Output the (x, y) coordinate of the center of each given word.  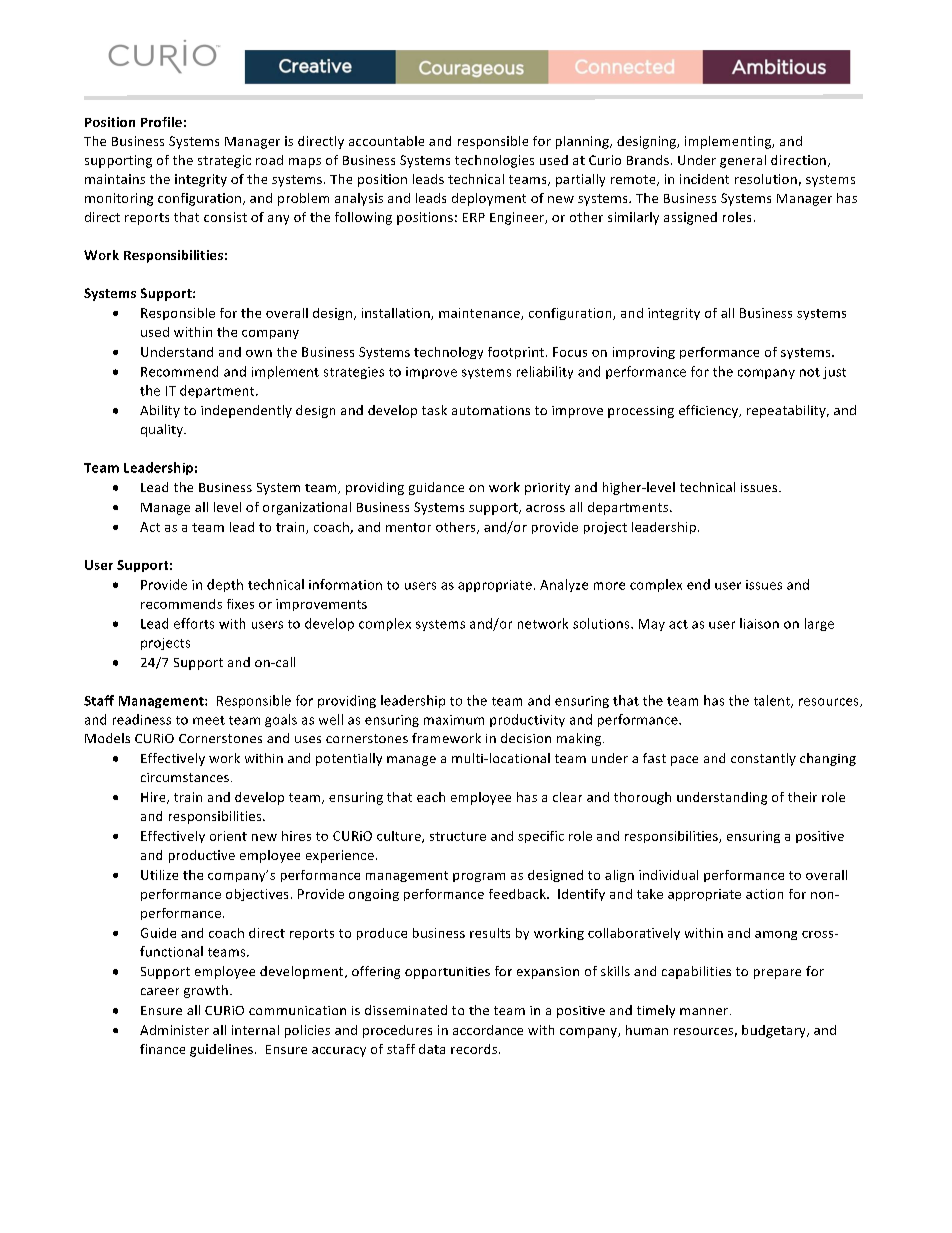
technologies (494, 161)
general (743, 161)
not (810, 372)
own (259, 353)
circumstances (186, 777)
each (431, 797)
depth (225, 585)
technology (448, 353)
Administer (174, 1030)
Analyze (564, 585)
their (802, 797)
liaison (759, 623)
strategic (224, 161)
